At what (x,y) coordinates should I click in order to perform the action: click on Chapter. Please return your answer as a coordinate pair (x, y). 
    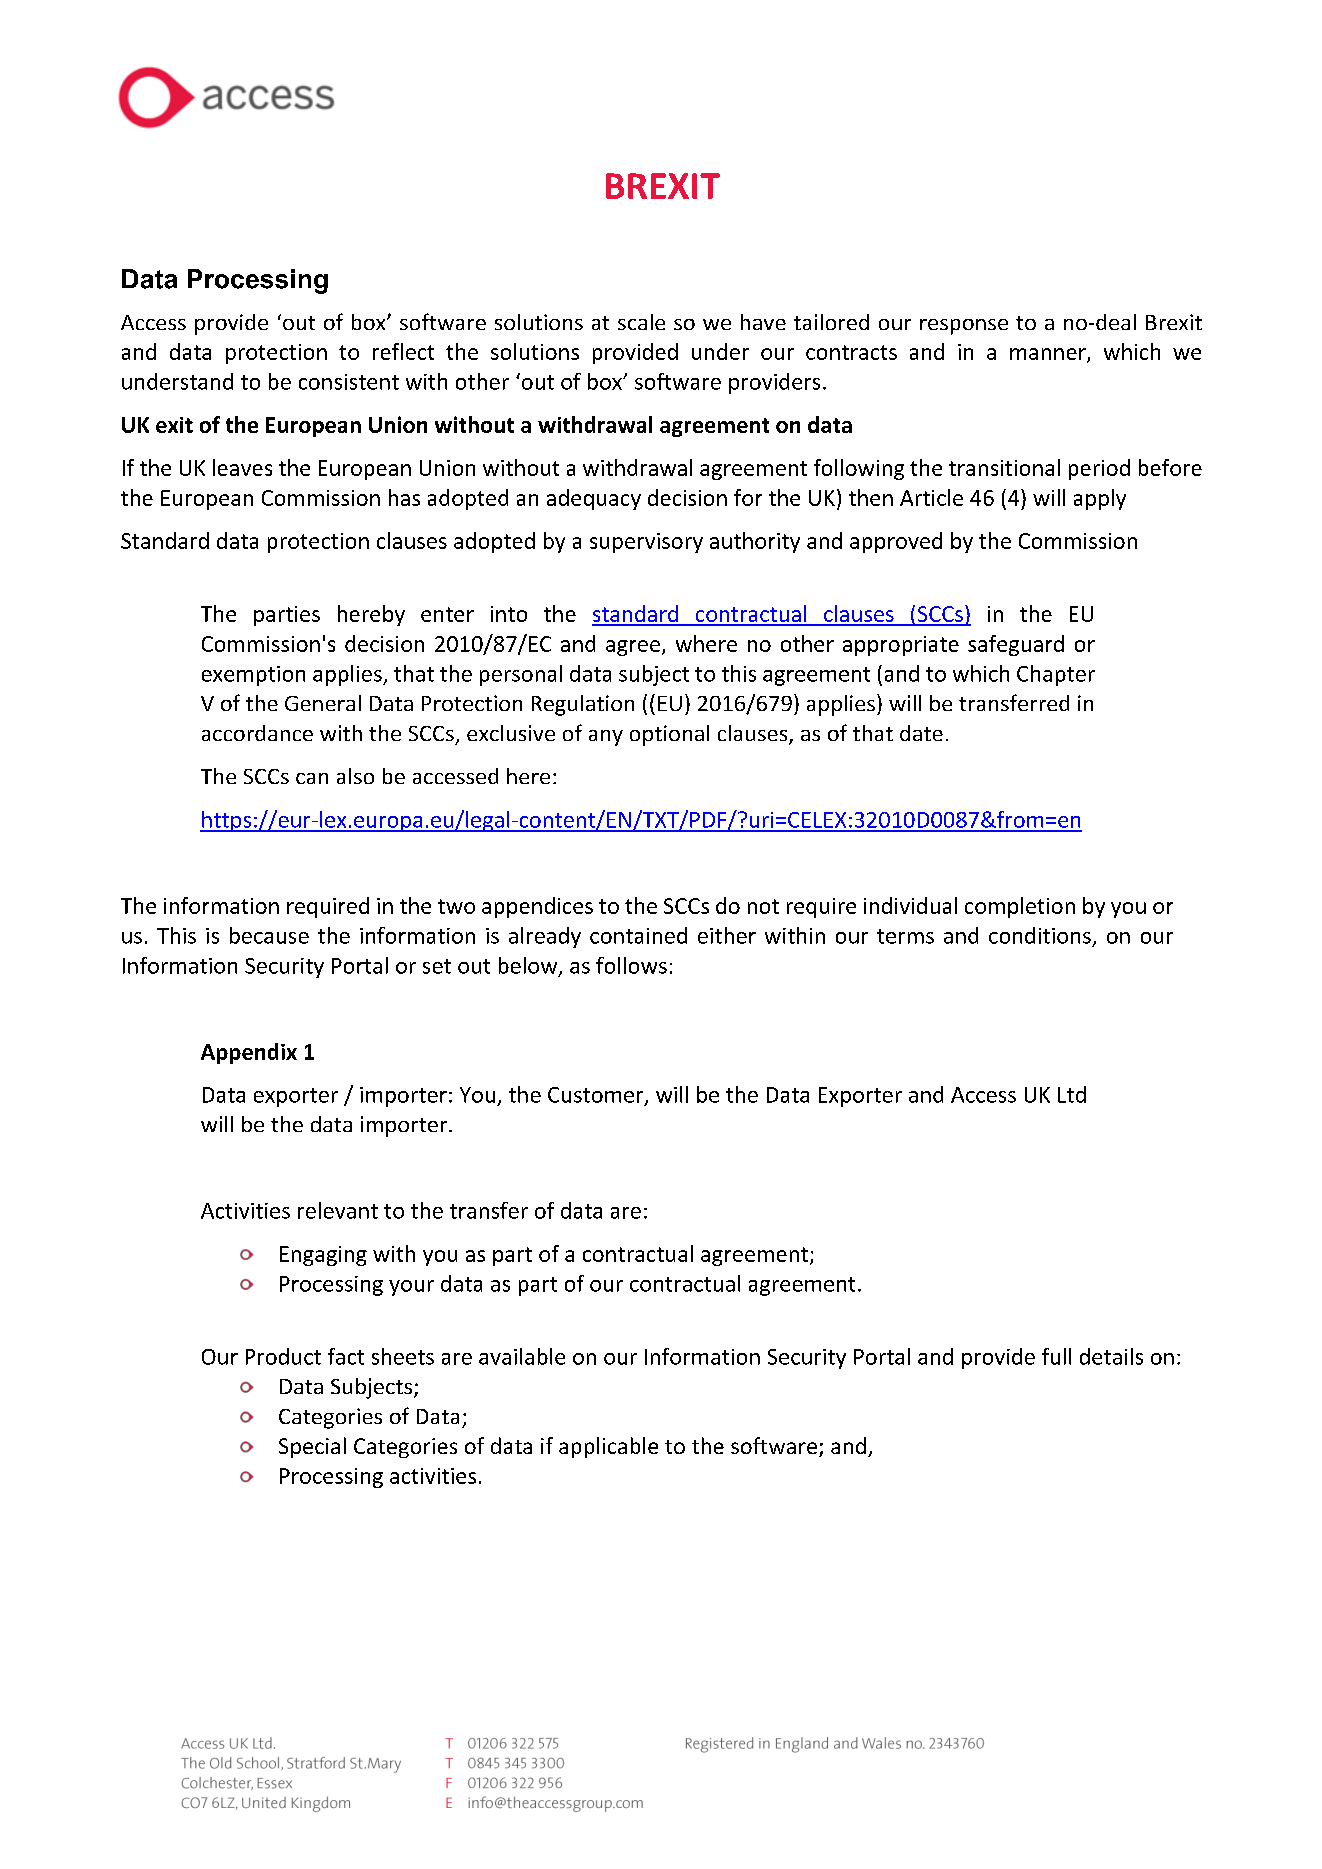
    Looking at the image, I should click on (1056, 675).
